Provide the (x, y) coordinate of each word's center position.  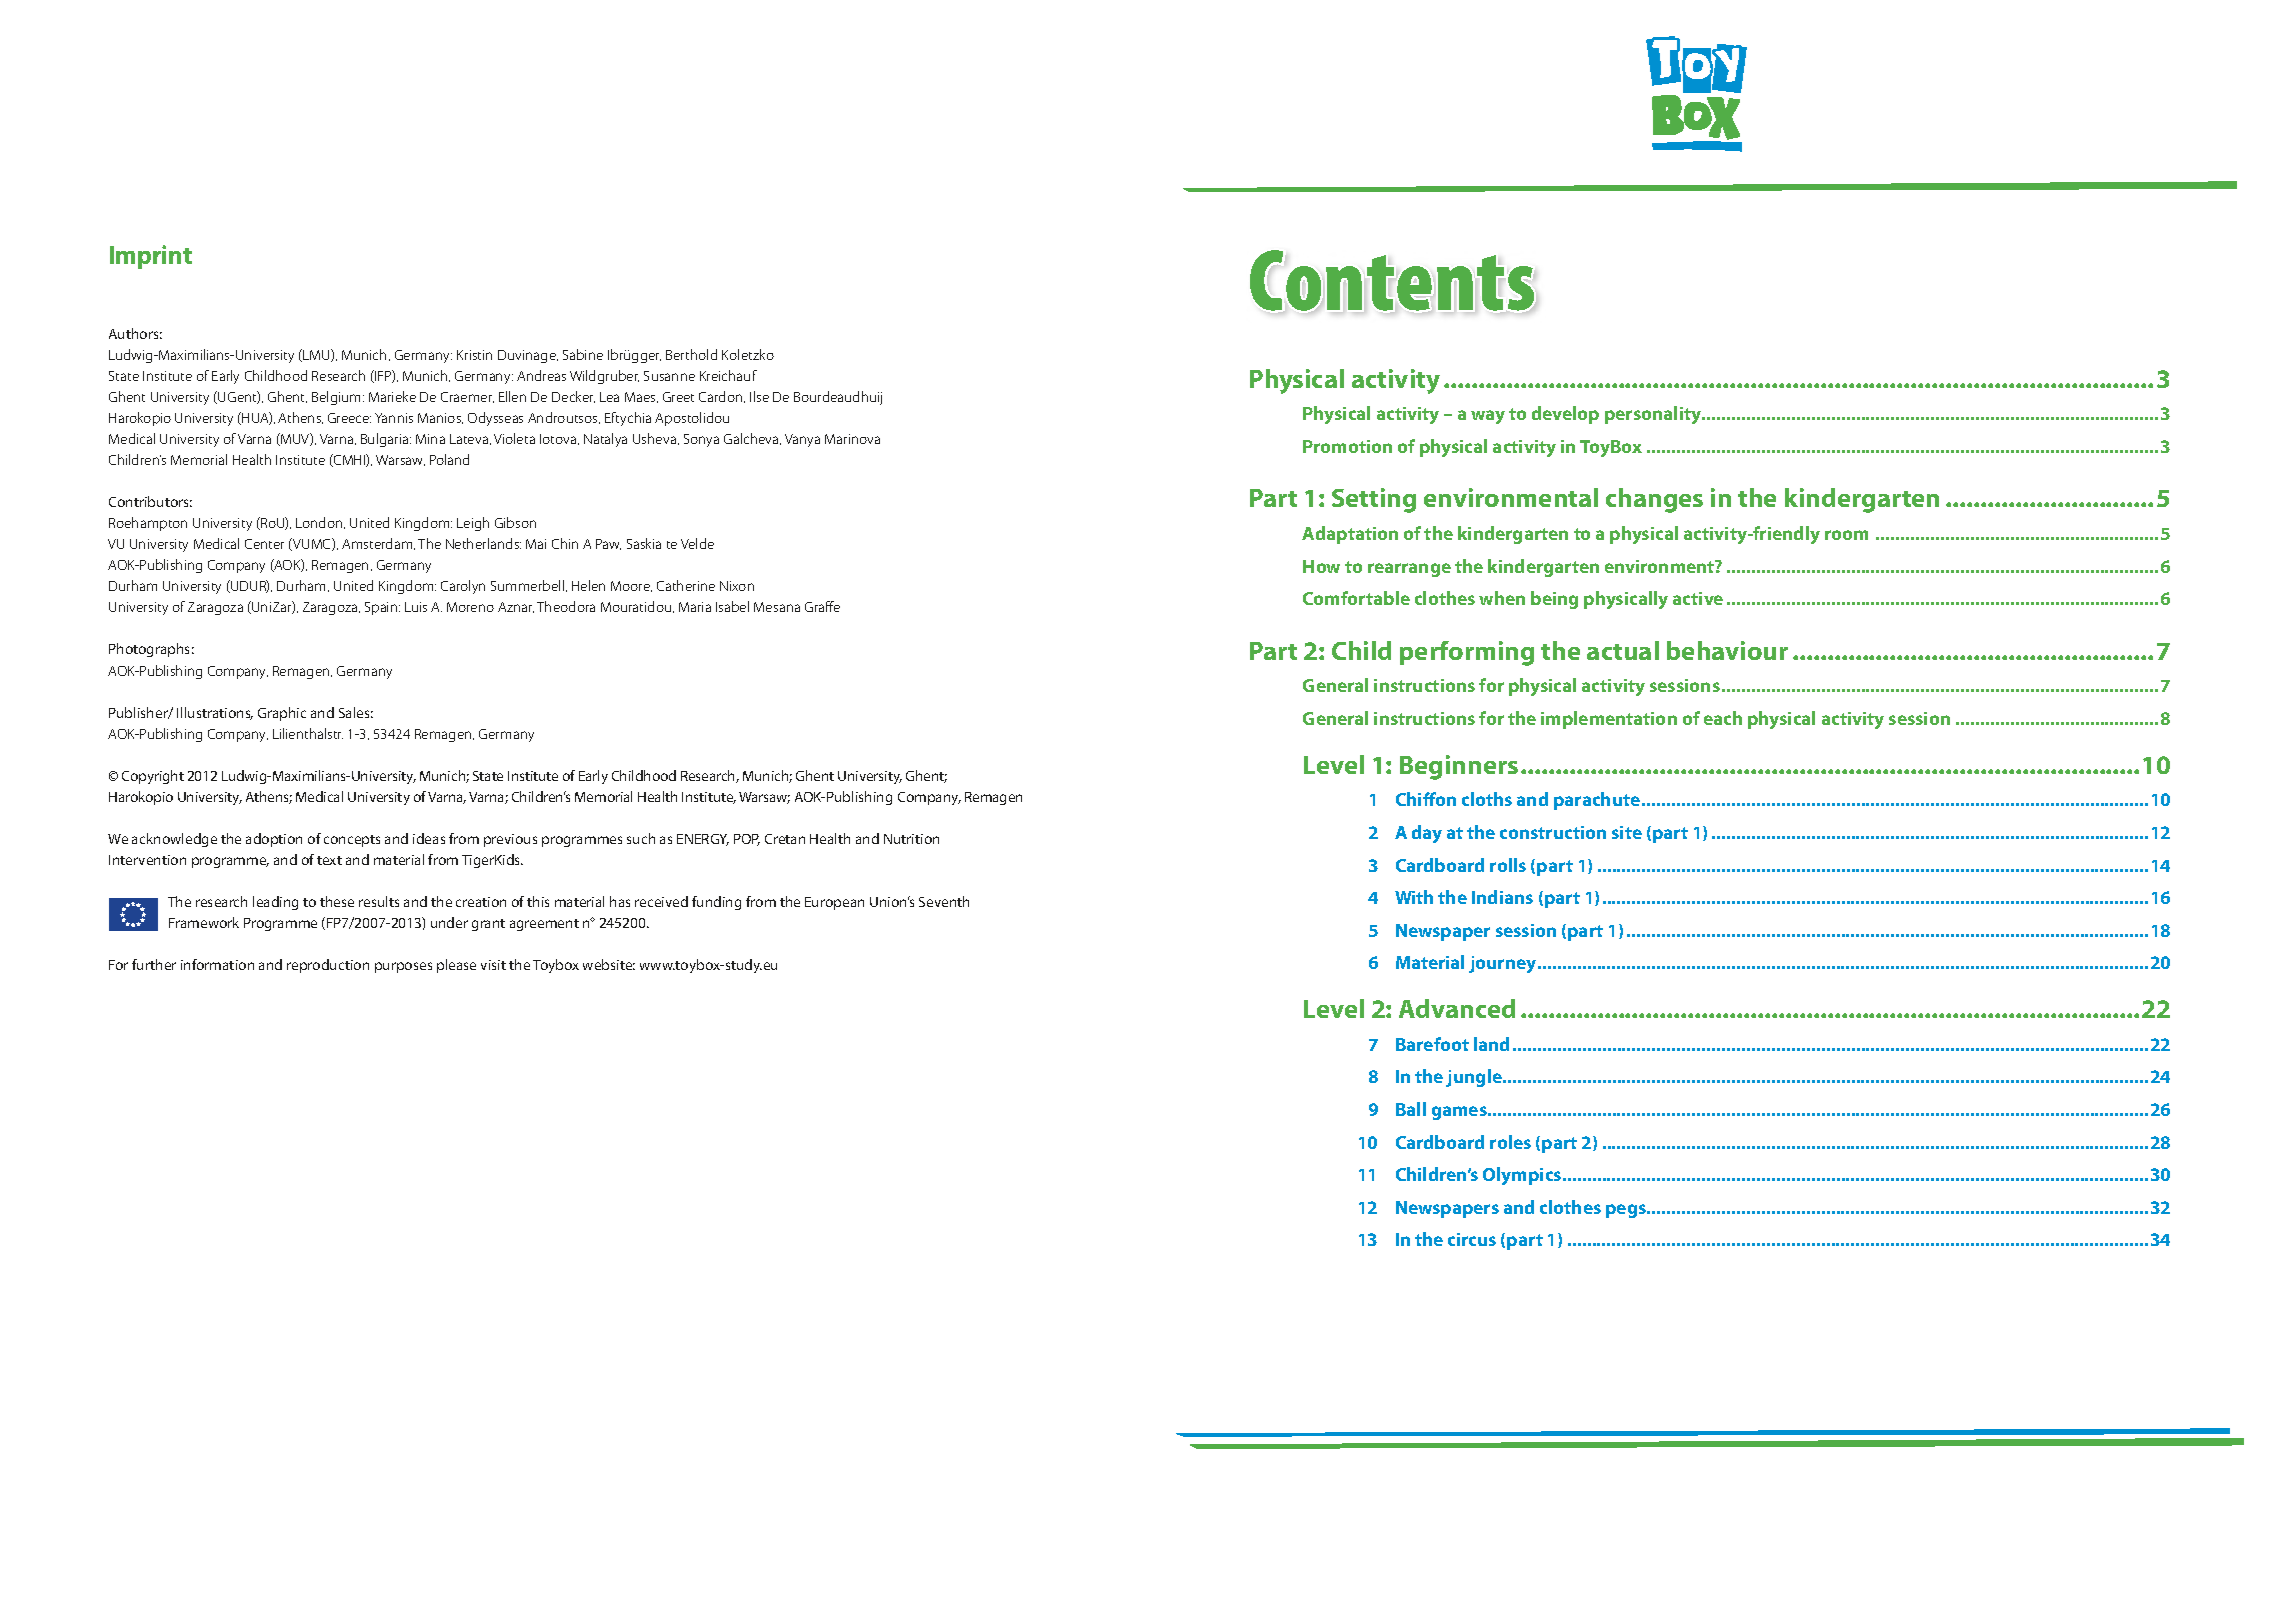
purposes (403, 967)
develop (1565, 415)
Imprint (151, 257)
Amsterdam (378, 544)
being (1554, 600)
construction (1553, 832)
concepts (352, 841)
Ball (1411, 1109)
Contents (1393, 281)
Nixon (737, 586)
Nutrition (911, 839)
